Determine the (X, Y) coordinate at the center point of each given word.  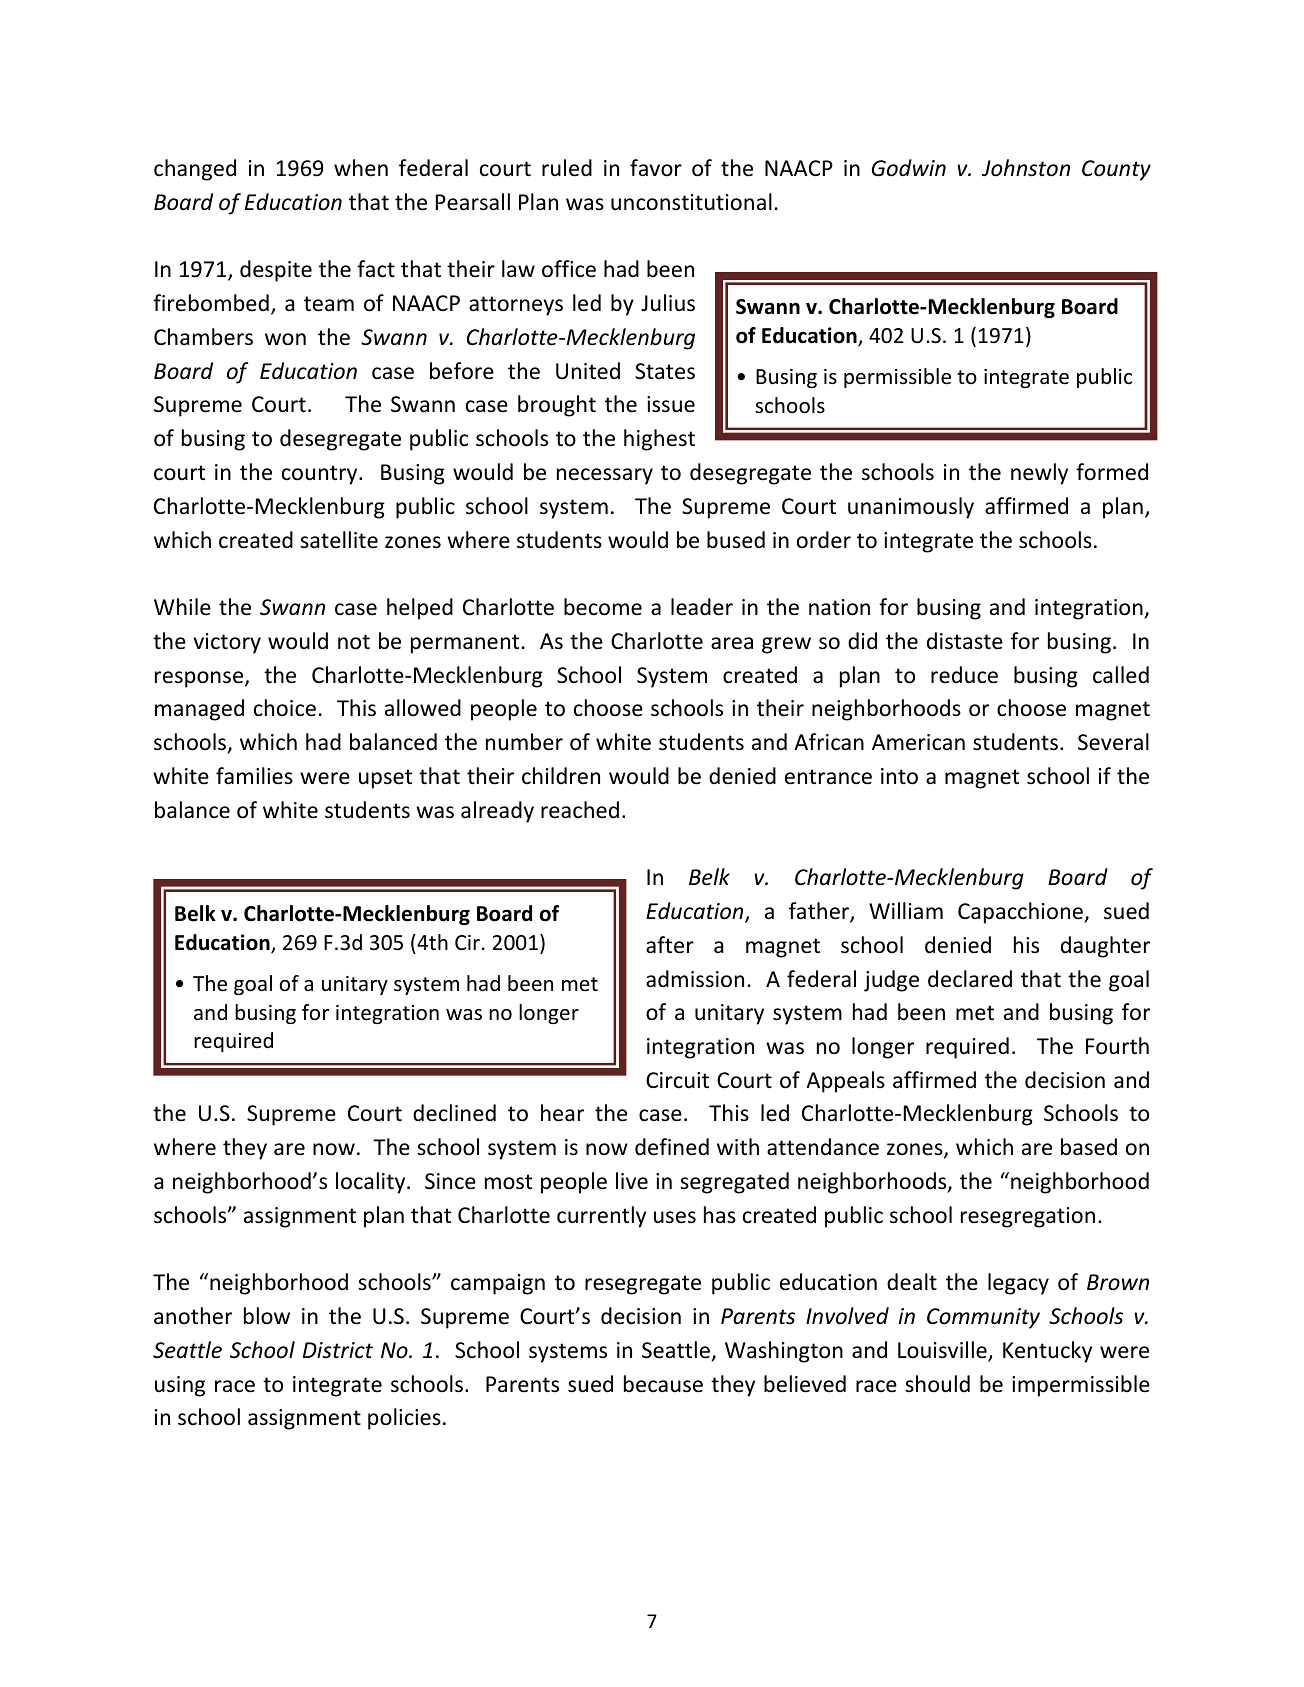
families (254, 776)
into (899, 776)
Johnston (1026, 168)
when (361, 168)
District (338, 1350)
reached (580, 810)
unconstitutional (691, 202)
